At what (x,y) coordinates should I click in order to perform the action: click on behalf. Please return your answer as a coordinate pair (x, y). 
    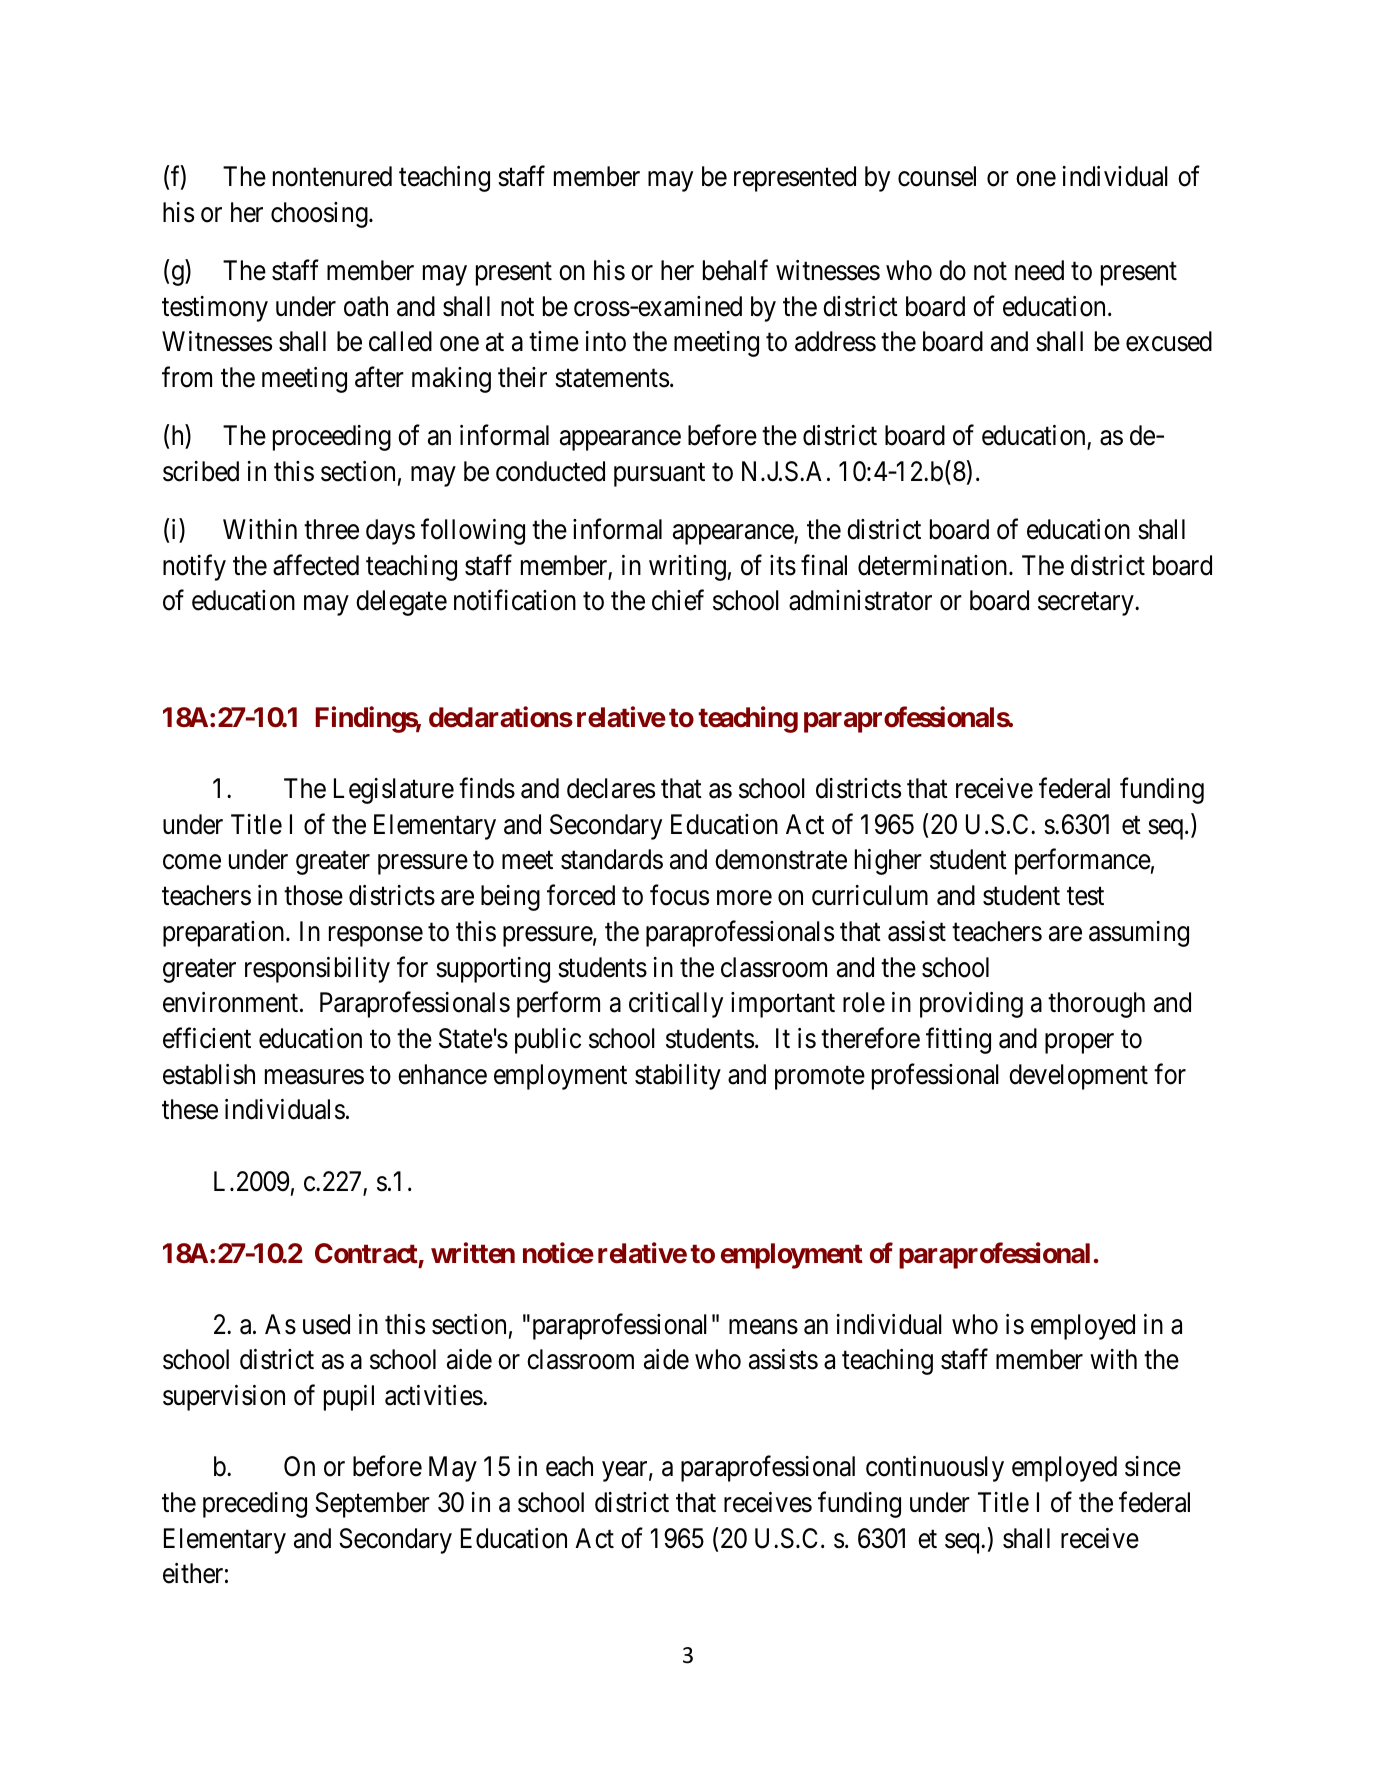
    Looking at the image, I should click on (735, 270).
